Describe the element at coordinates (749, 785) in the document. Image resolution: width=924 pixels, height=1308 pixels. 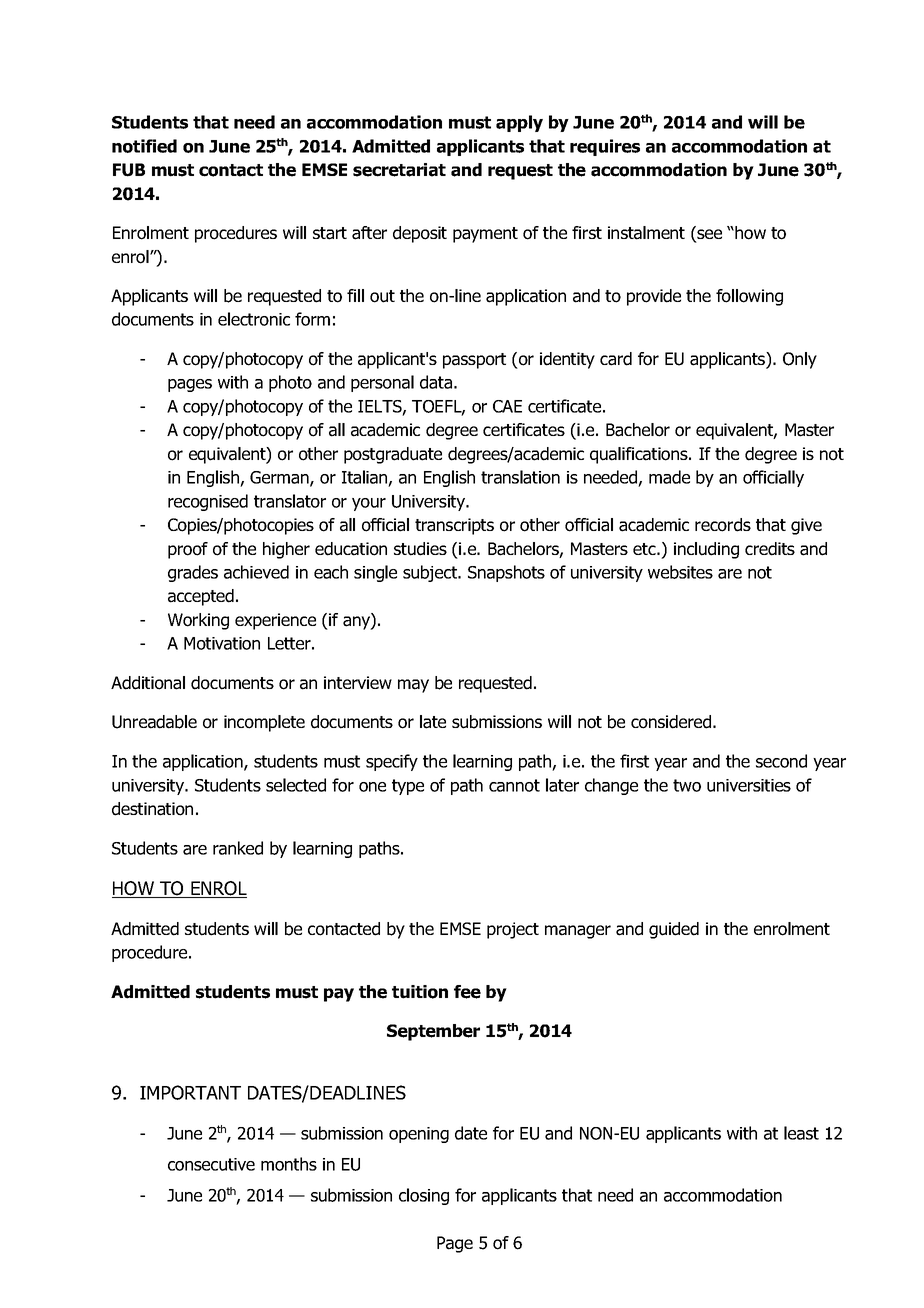
I see `universities` at that location.
